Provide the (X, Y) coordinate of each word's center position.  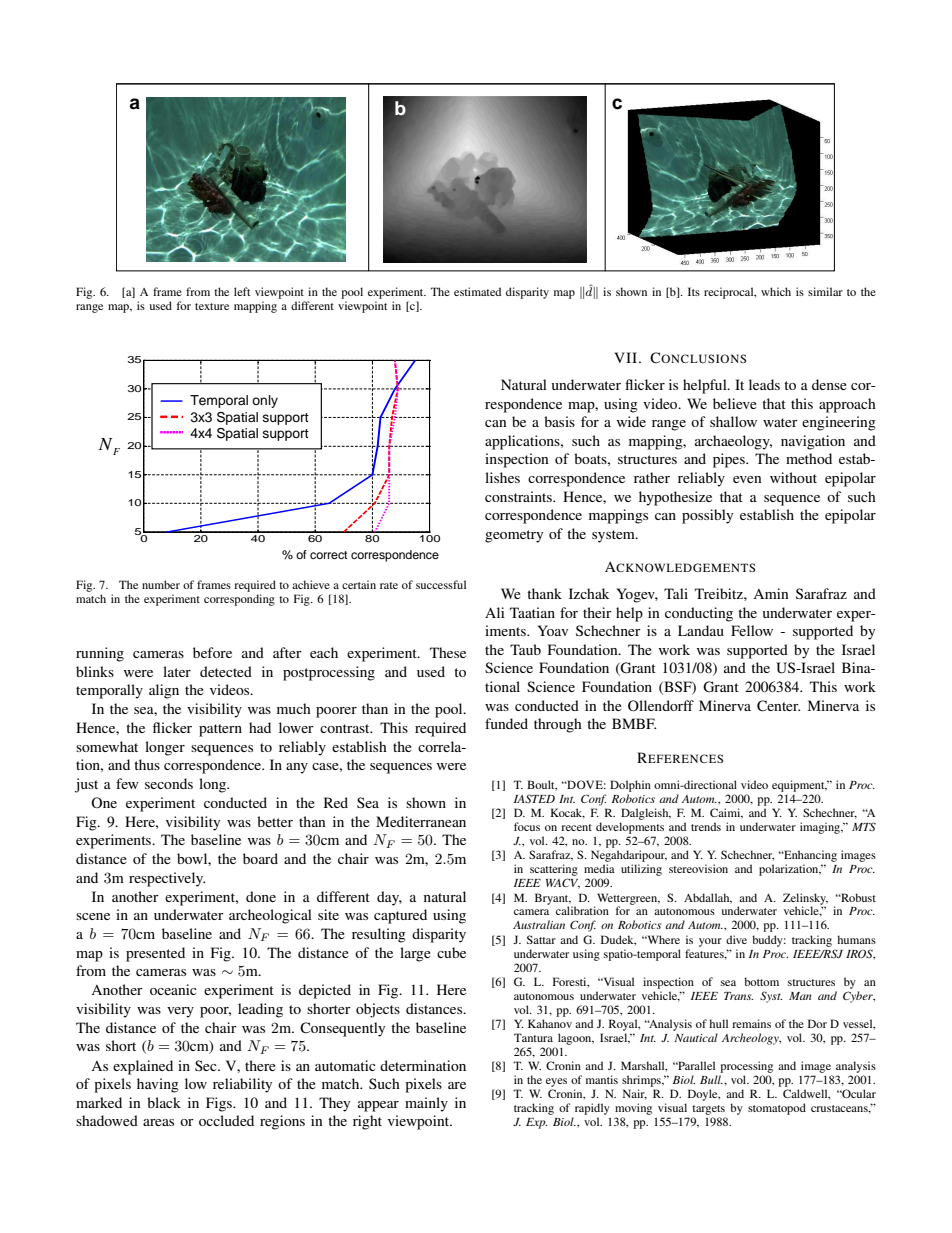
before (212, 652)
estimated (477, 291)
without (793, 477)
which (776, 291)
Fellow (752, 630)
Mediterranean (421, 821)
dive (736, 939)
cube (451, 952)
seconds (169, 783)
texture (212, 306)
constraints (519, 496)
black (164, 1102)
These (448, 652)
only (265, 401)
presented (155, 954)
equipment (799, 786)
